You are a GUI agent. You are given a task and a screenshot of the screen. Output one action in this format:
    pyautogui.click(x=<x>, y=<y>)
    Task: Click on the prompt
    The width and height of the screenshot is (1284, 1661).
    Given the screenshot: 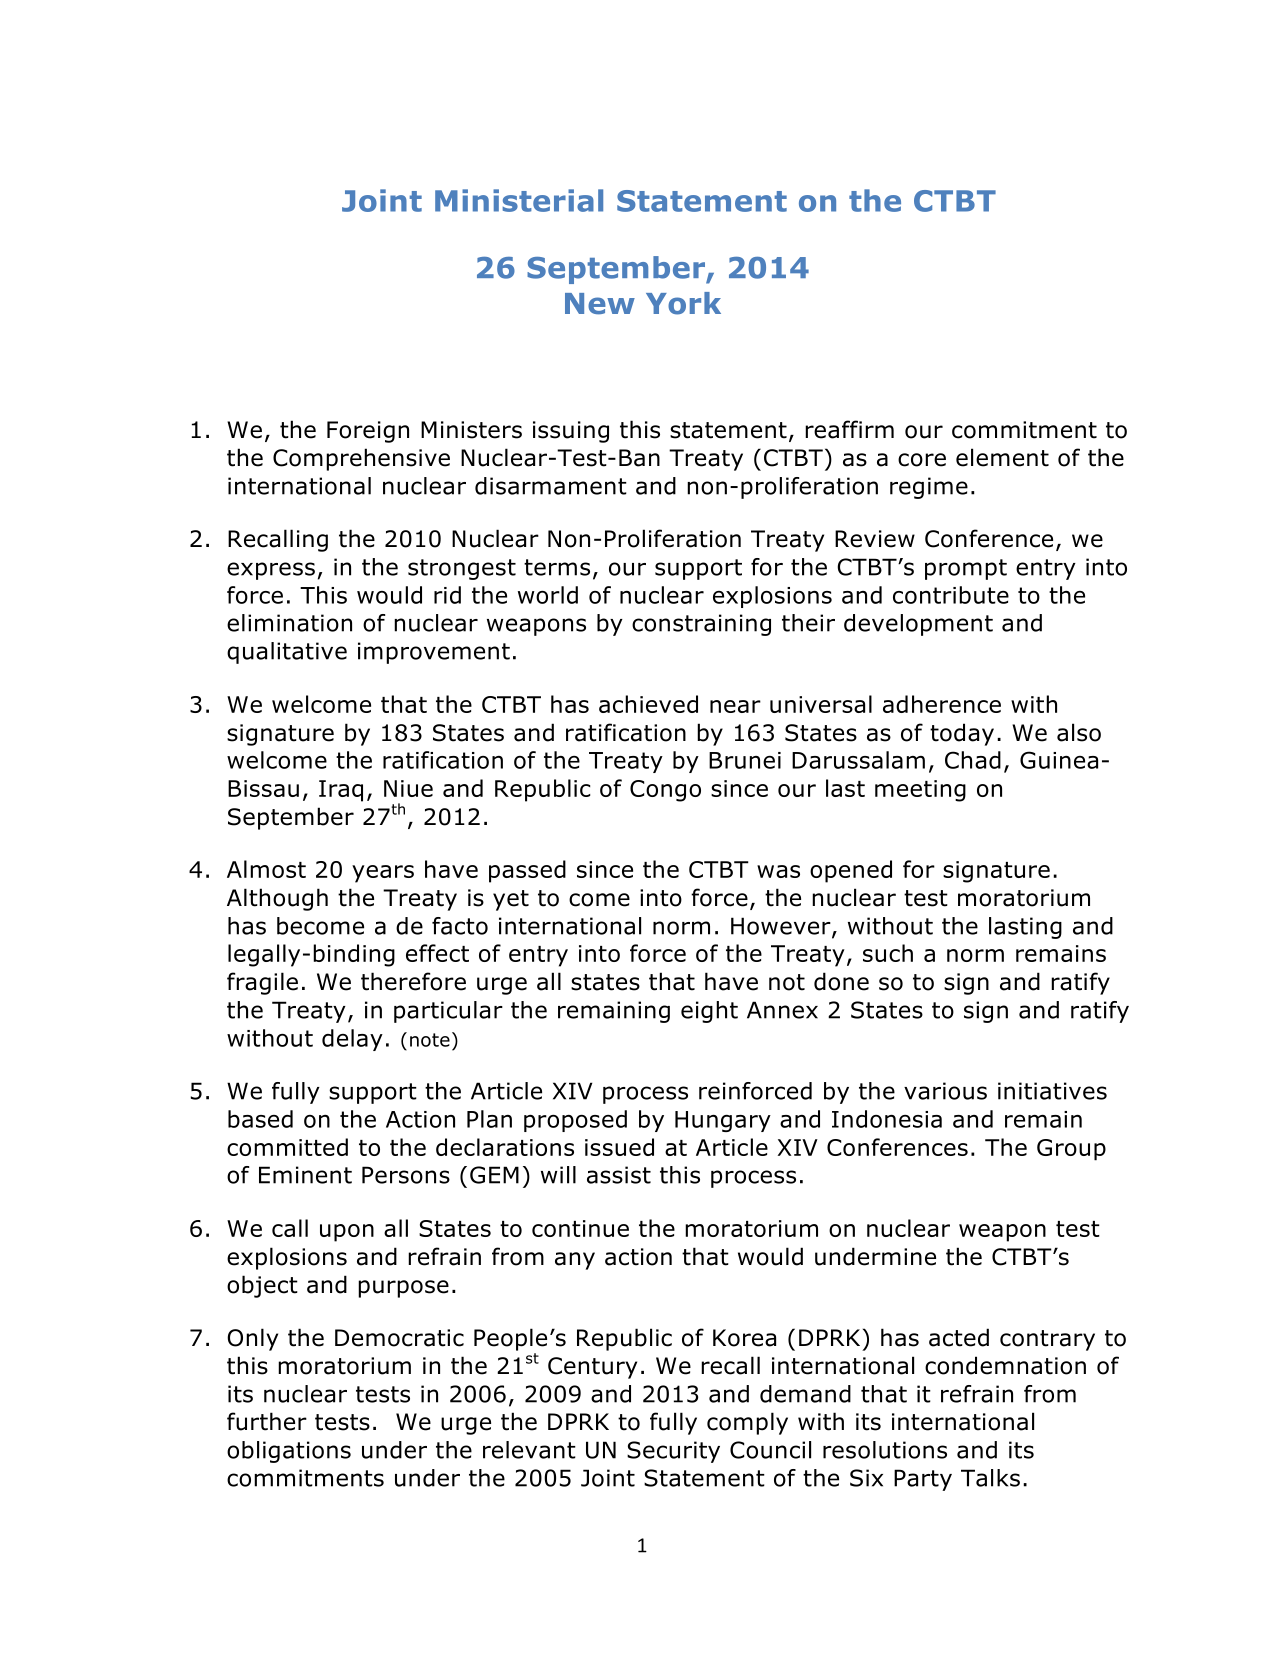 What is the action you would take?
    pyautogui.click(x=966, y=569)
